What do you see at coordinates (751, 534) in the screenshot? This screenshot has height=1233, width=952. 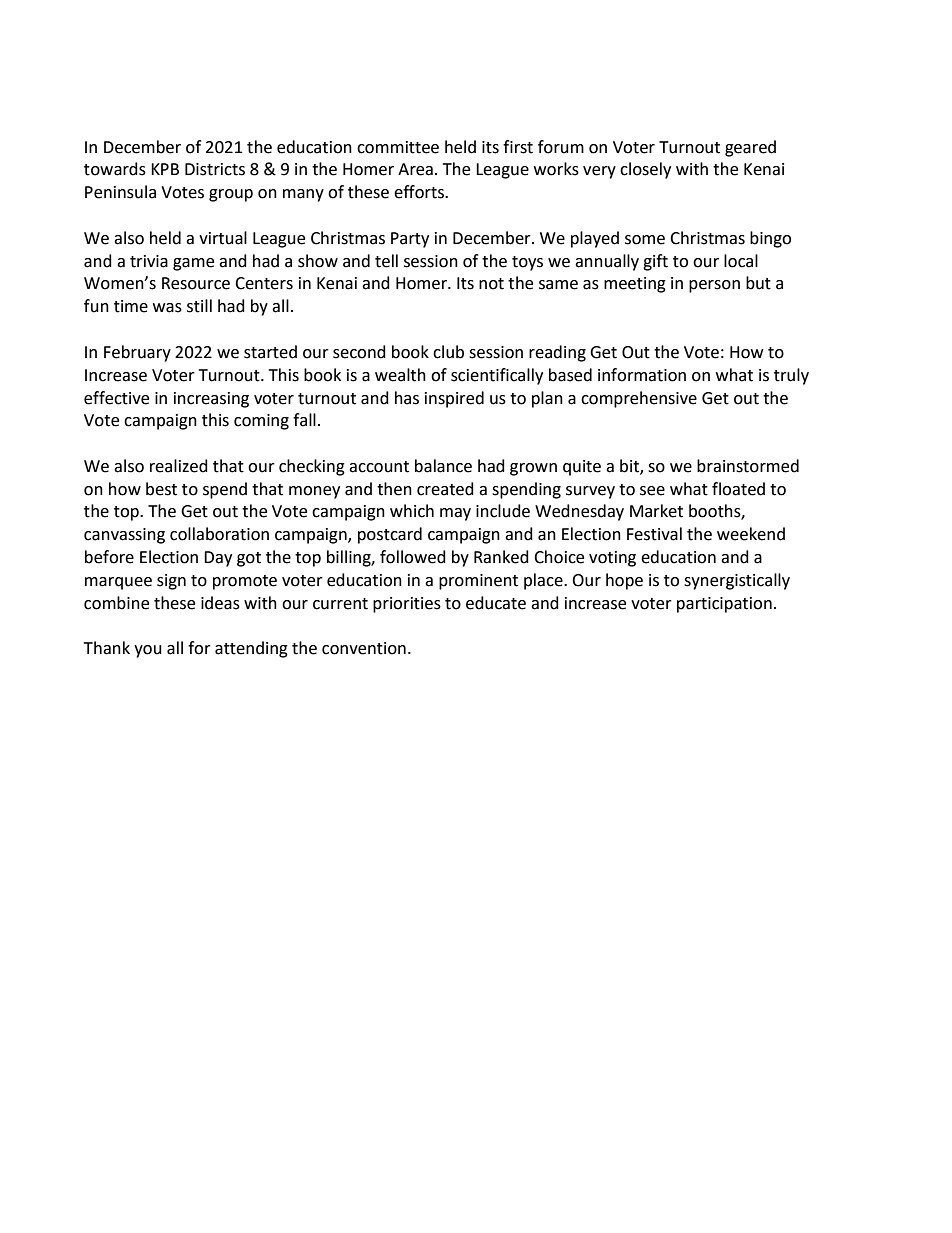 I see `weekend` at bounding box center [751, 534].
